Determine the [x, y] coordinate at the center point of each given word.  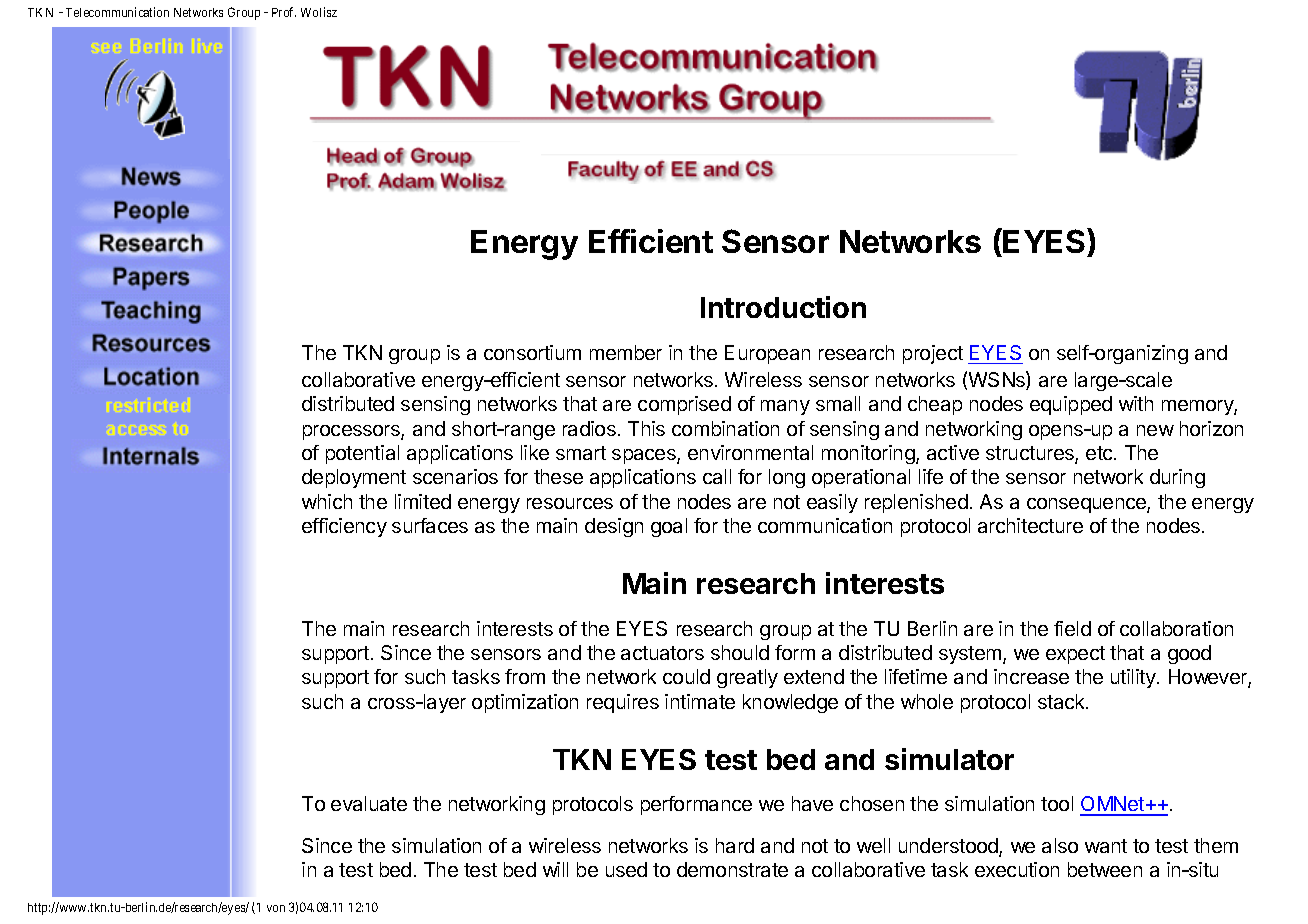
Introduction [783, 307]
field [1072, 628]
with [1136, 403]
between [1105, 869]
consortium [532, 352]
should [740, 652]
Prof [284, 12]
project [933, 354]
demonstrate [732, 869]
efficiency [344, 527]
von [276, 908]
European [767, 354]
